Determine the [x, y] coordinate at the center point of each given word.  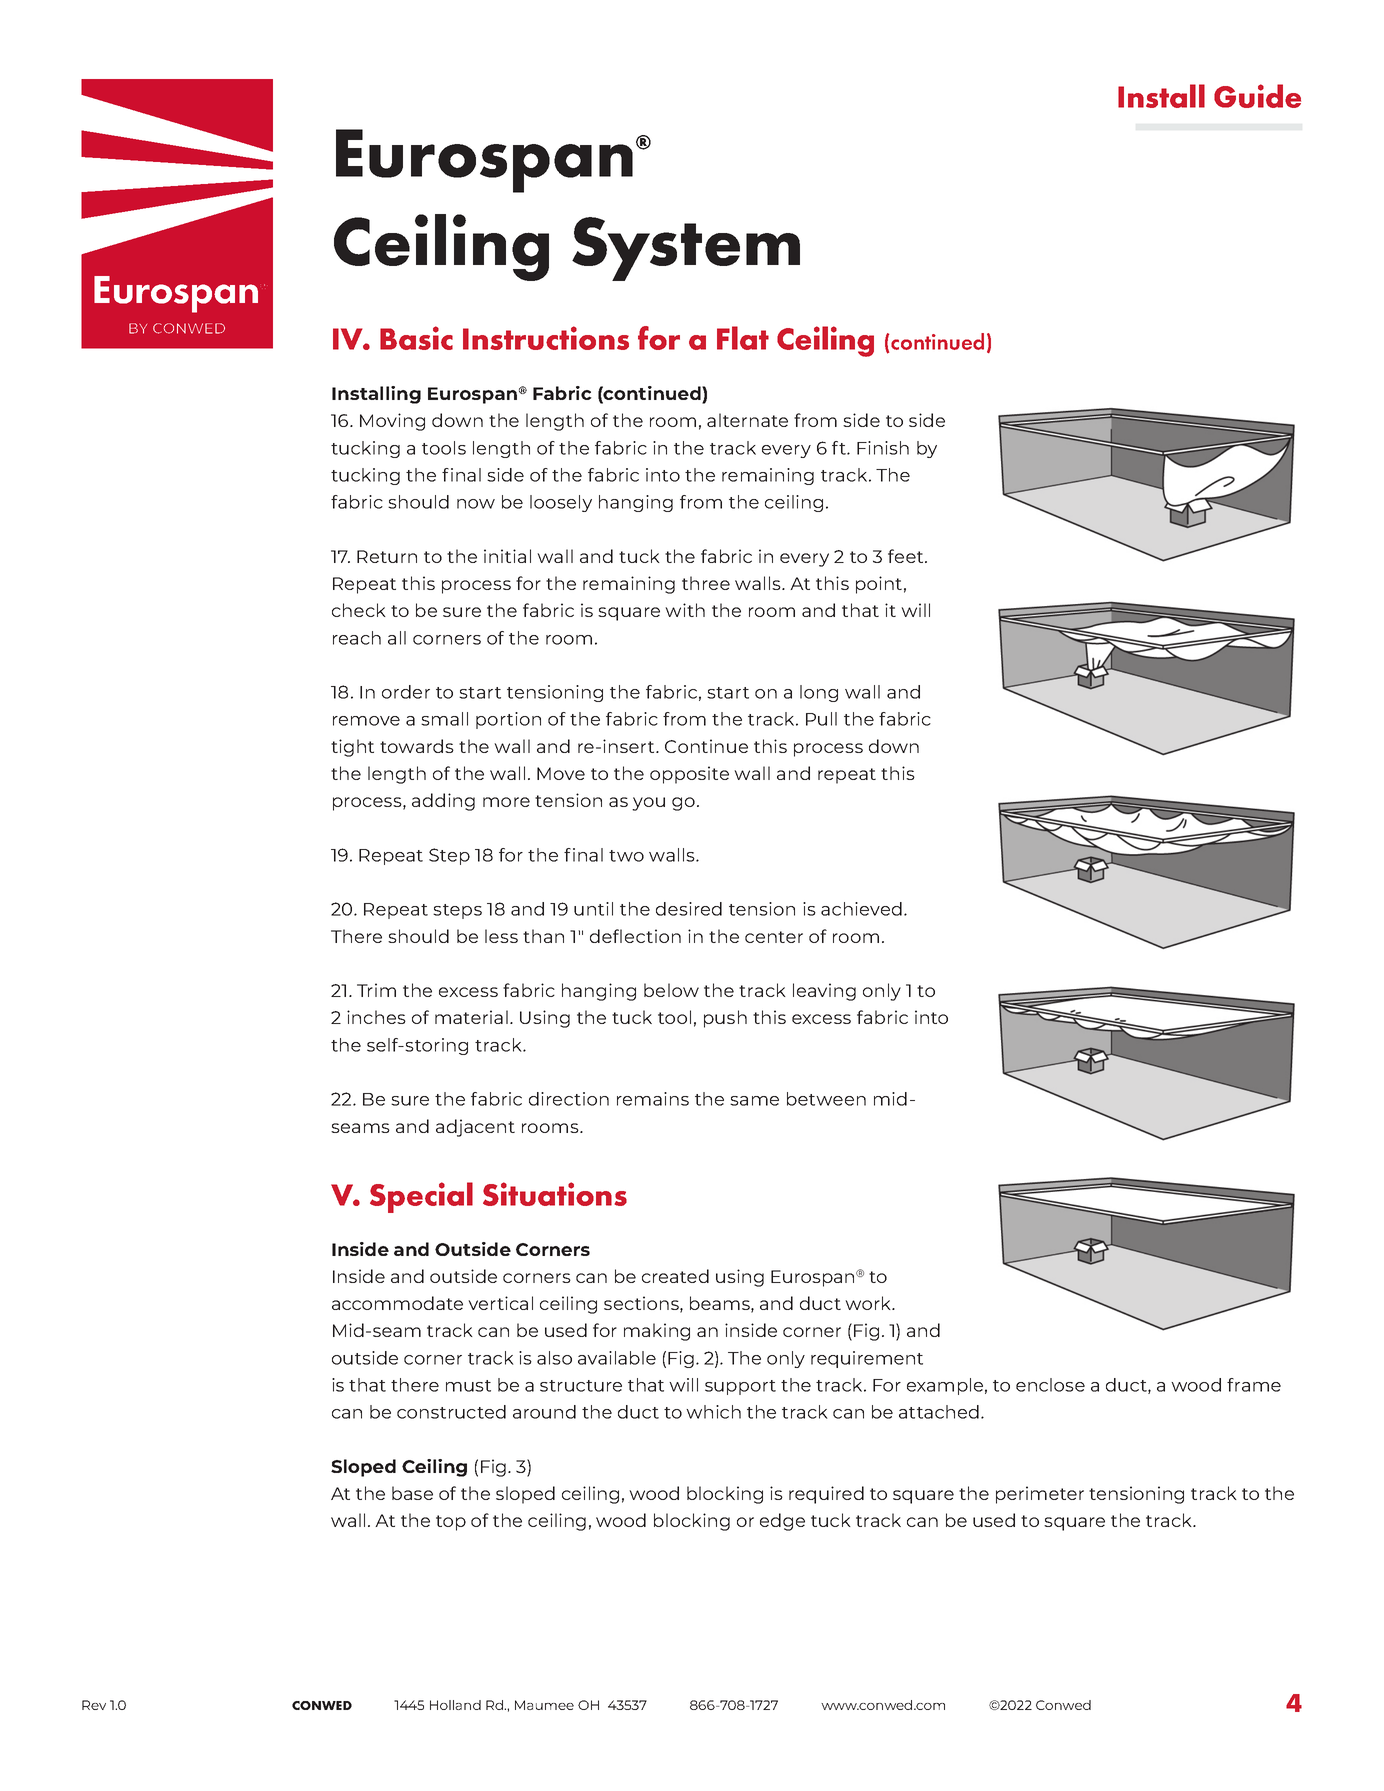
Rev [94, 1705]
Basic [416, 338]
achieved [861, 909]
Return [387, 556]
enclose [1050, 1385]
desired [689, 909]
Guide [1257, 96]
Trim [376, 990]
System [686, 249]
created [675, 1276]
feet [907, 556]
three [706, 583]
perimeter [1040, 1495]
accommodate [397, 1303]
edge [782, 1522]
